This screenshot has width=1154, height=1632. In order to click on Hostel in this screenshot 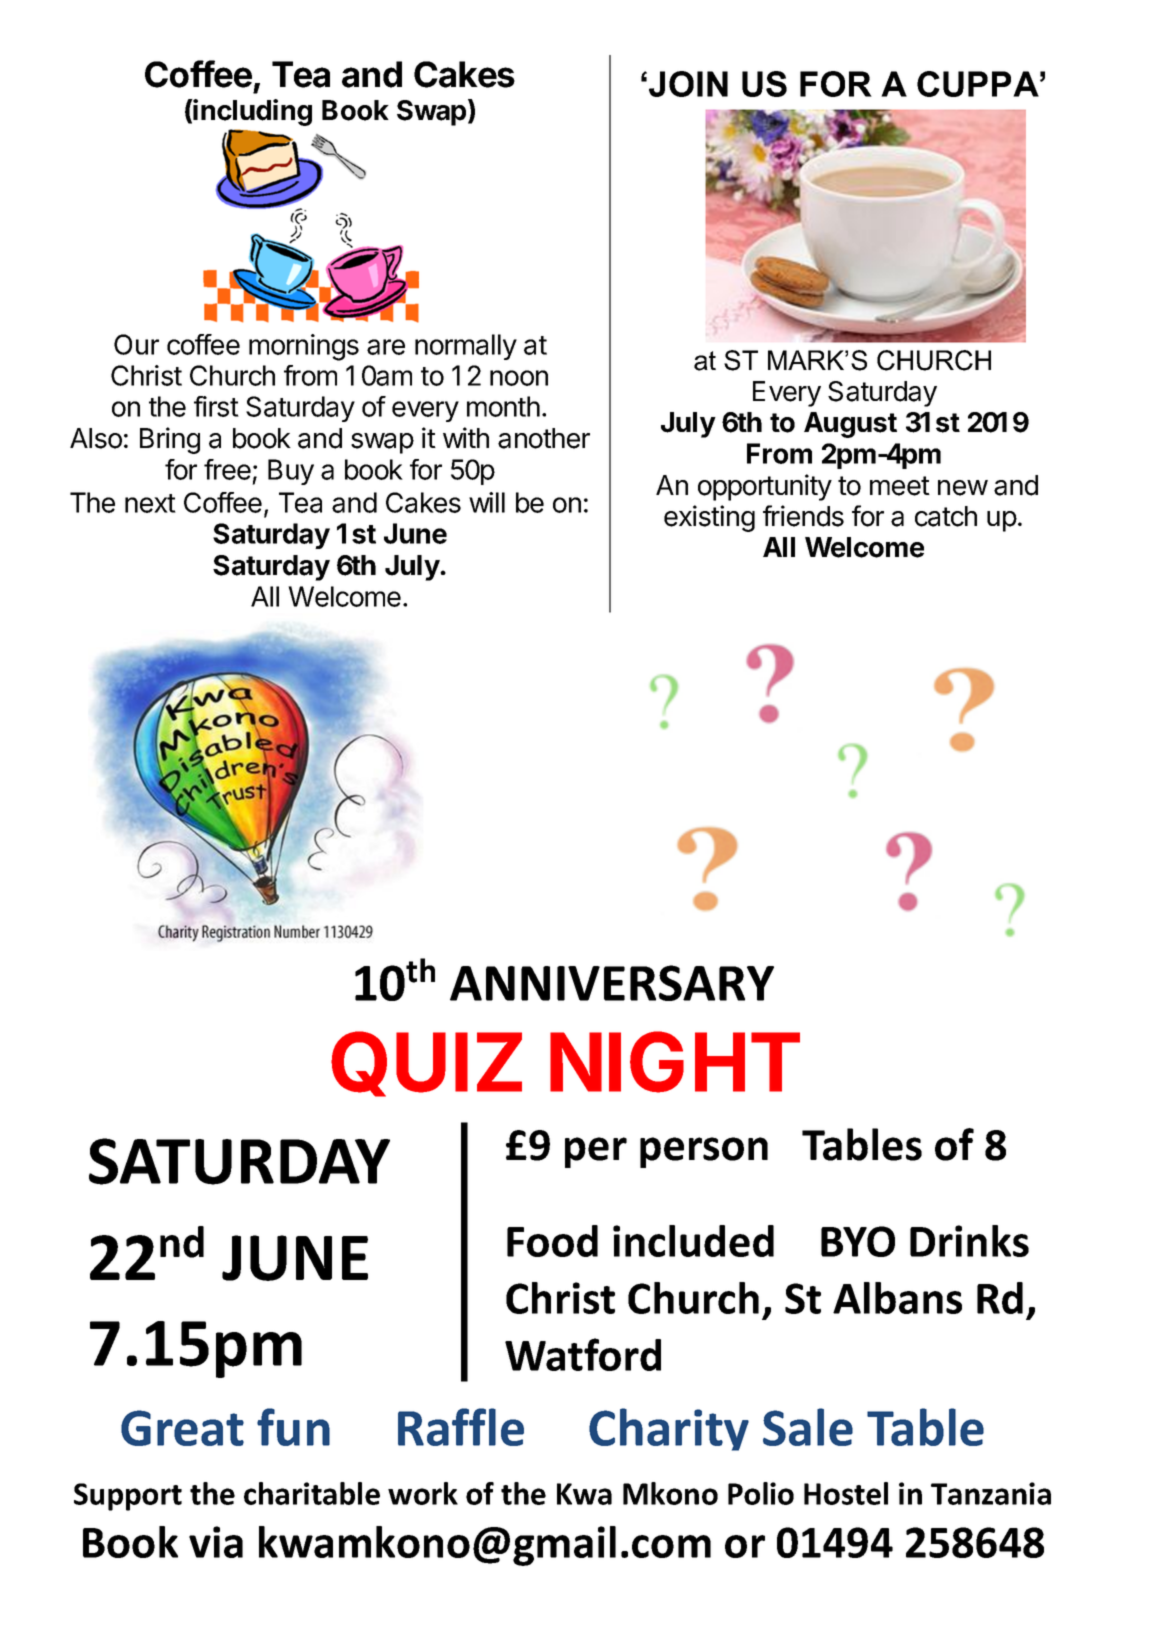, I will do `click(846, 1493)`.
